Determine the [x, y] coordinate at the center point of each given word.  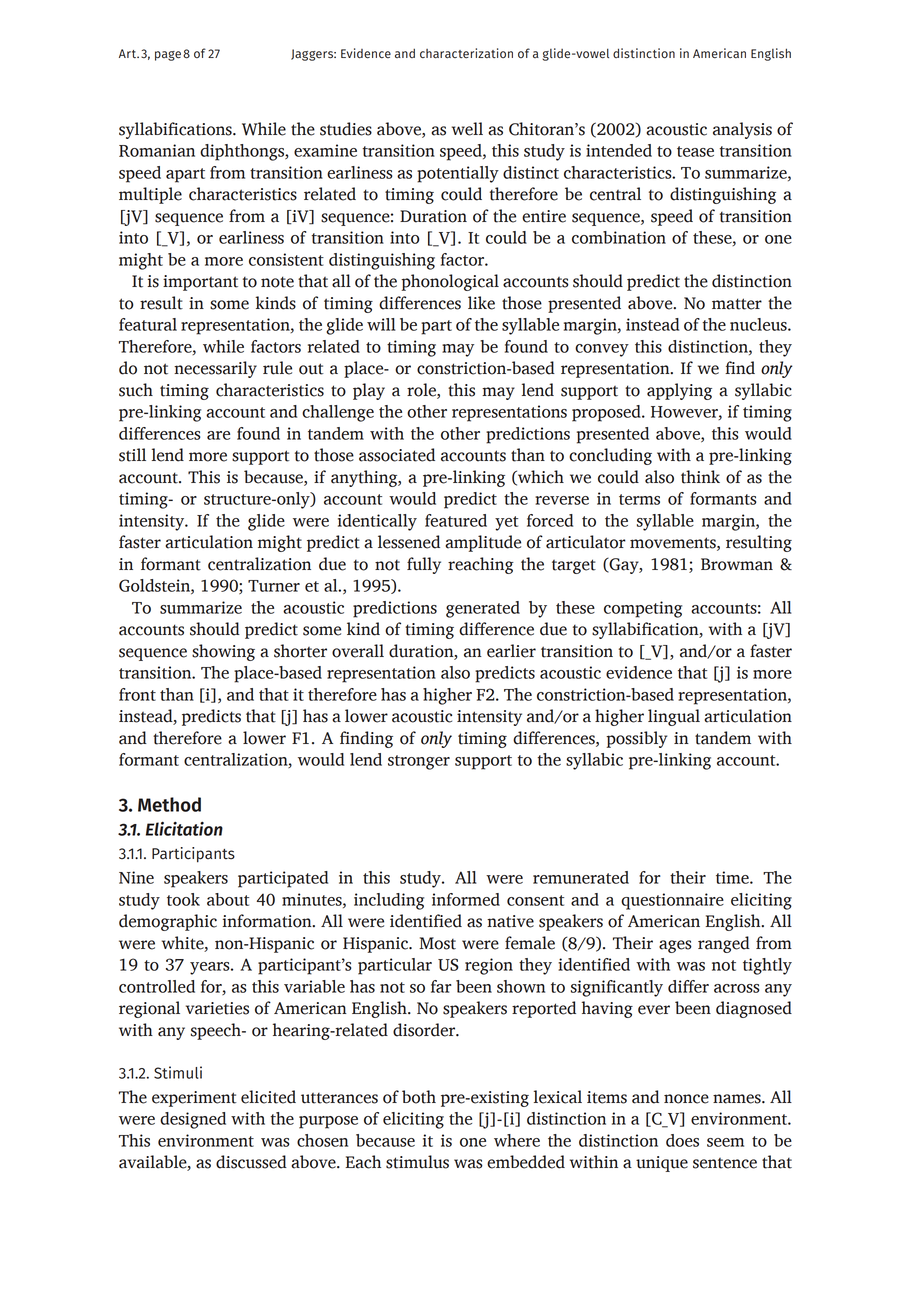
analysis [742, 130]
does [682, 1140]
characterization [466, 53]
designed [193, 1120]
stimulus [417, 1162]
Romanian [157, 150]
